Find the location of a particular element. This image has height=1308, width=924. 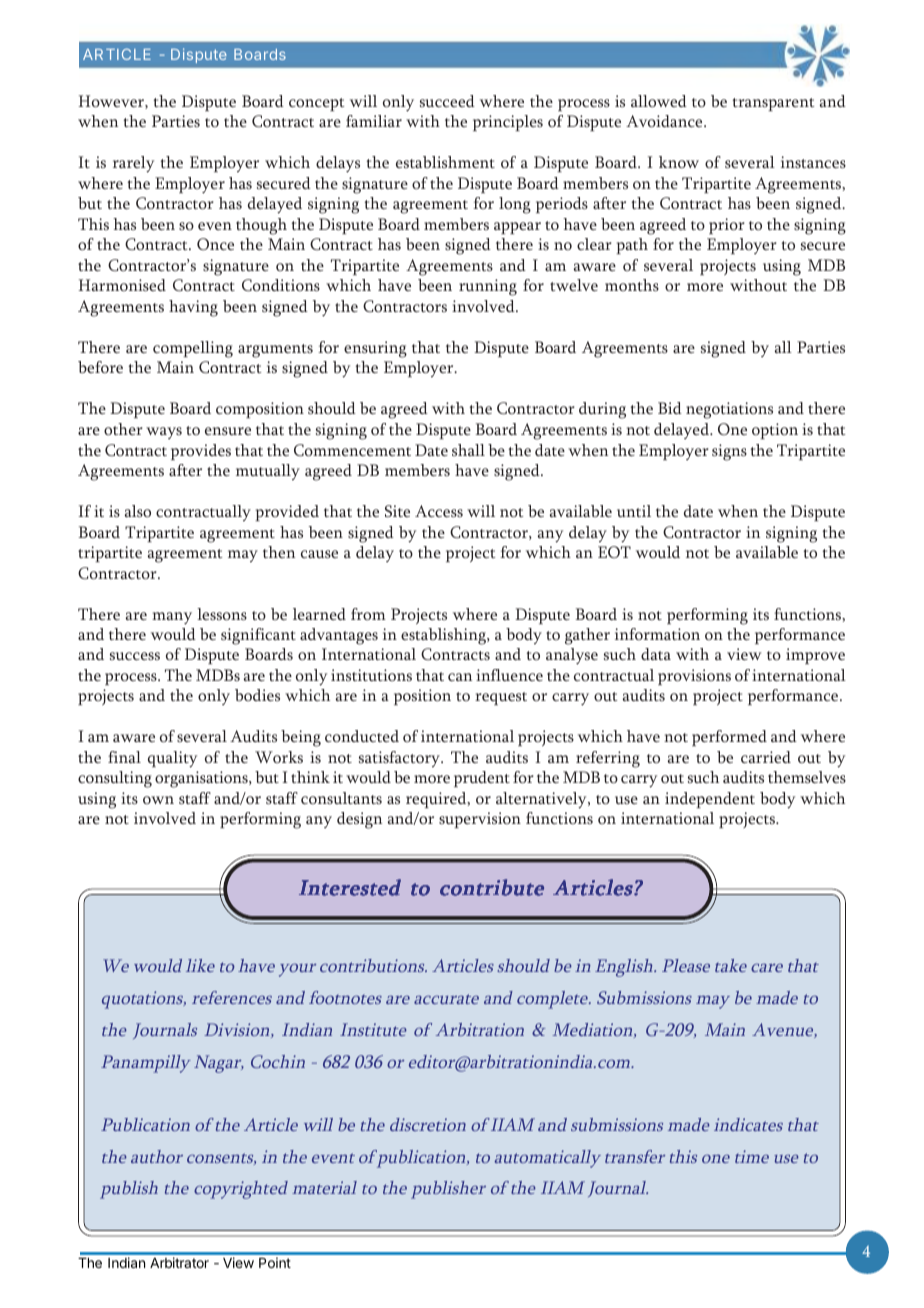

negotiations is located at coordinates (729, 410).
